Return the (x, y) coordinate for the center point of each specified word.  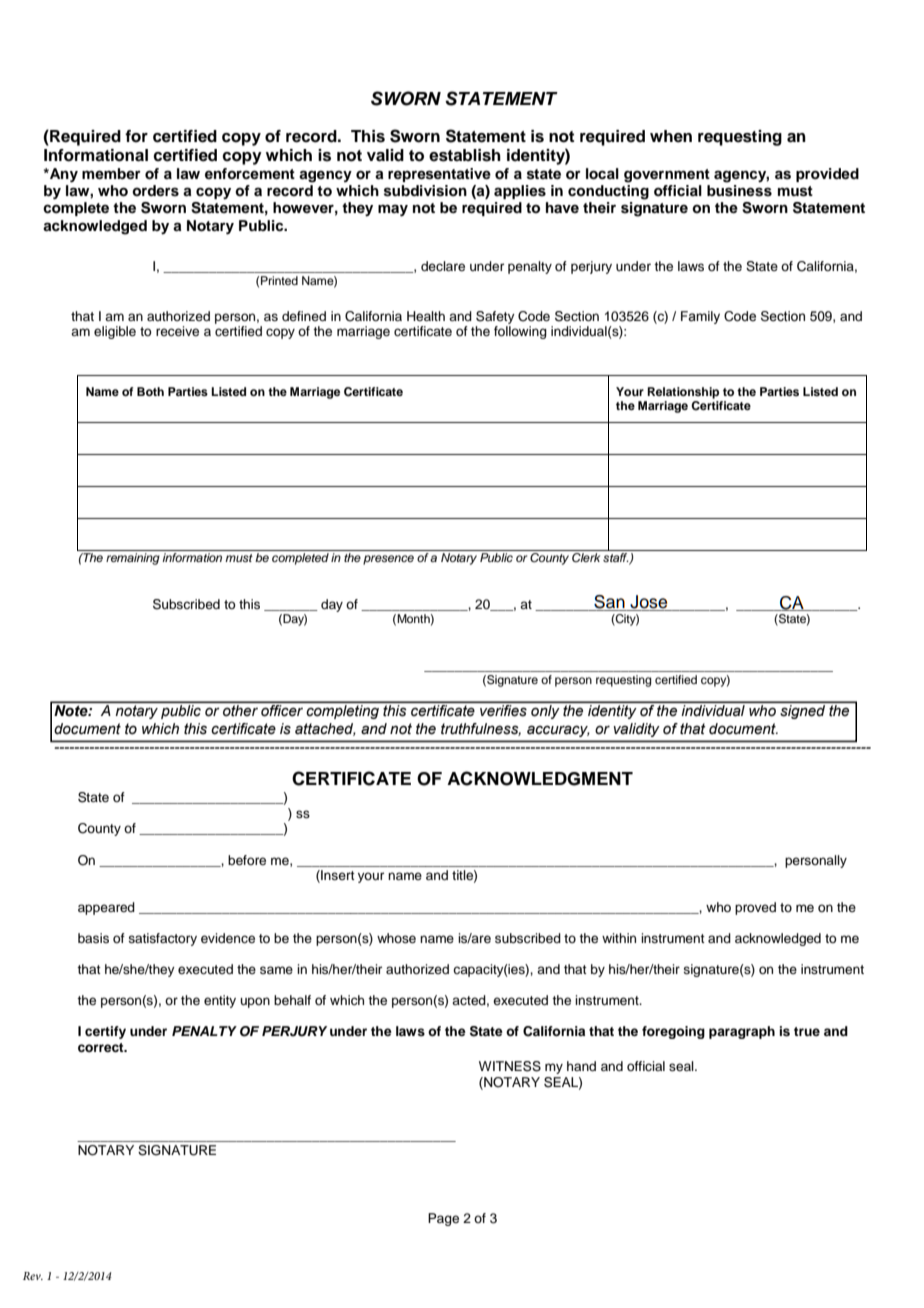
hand (581, 1066)
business (739, 191)
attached (325, 729)
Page (443, 1219)
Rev (33, 1276)
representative (439, 175)
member (111, 173)
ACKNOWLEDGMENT (540, 778)
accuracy (558, 731)
